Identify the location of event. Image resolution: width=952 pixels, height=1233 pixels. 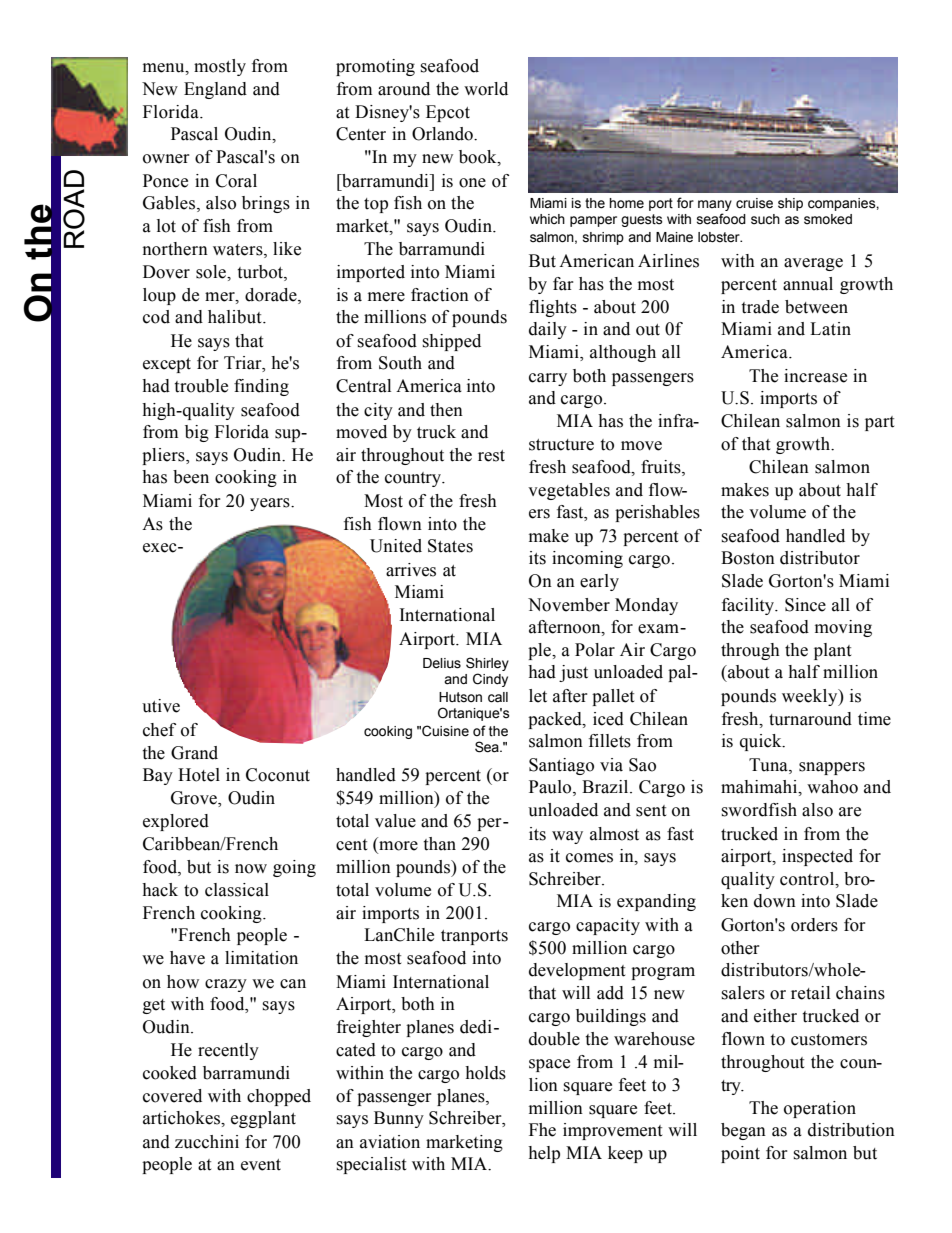
(261, 1165).
